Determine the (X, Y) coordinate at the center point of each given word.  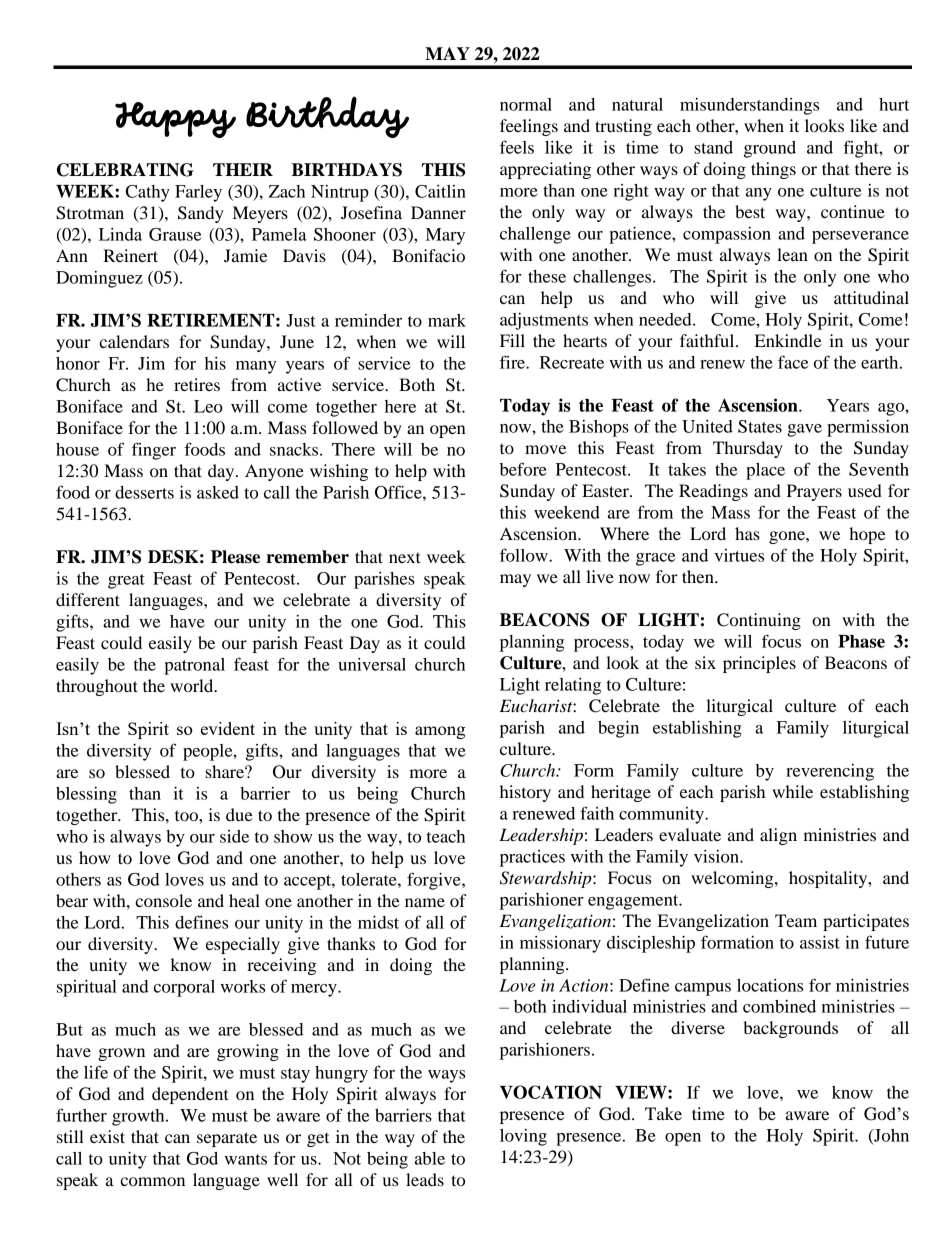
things (773, 170)
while (792, 791)
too (187, 815)
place (765, 471)
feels (517, 147)
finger (154, 451)
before (523, 469)
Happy (175, 120)
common (152, 1181)
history (525, 793)
